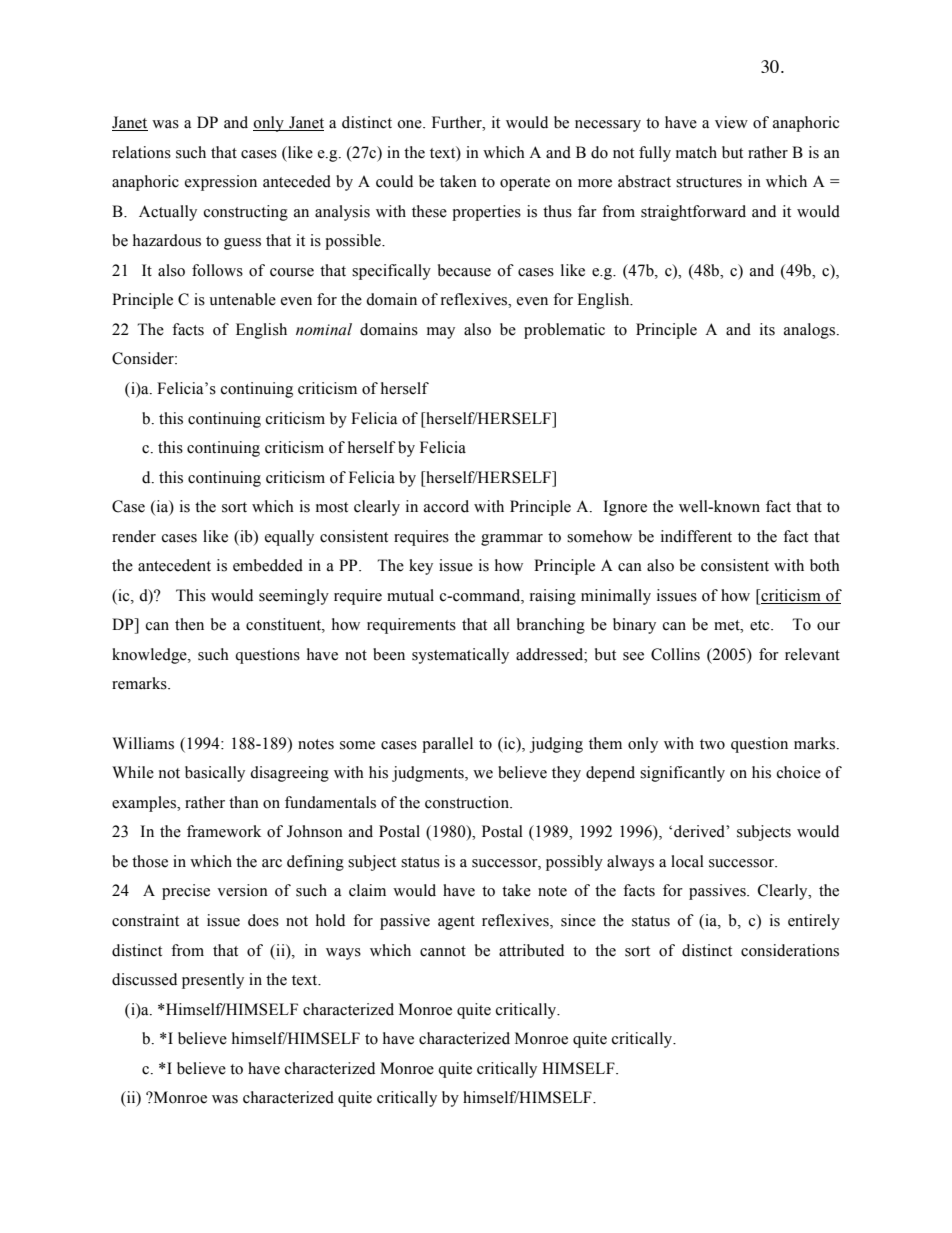 The image size is (952, 1233). I want to click on antecedent, so click(174, 565).
